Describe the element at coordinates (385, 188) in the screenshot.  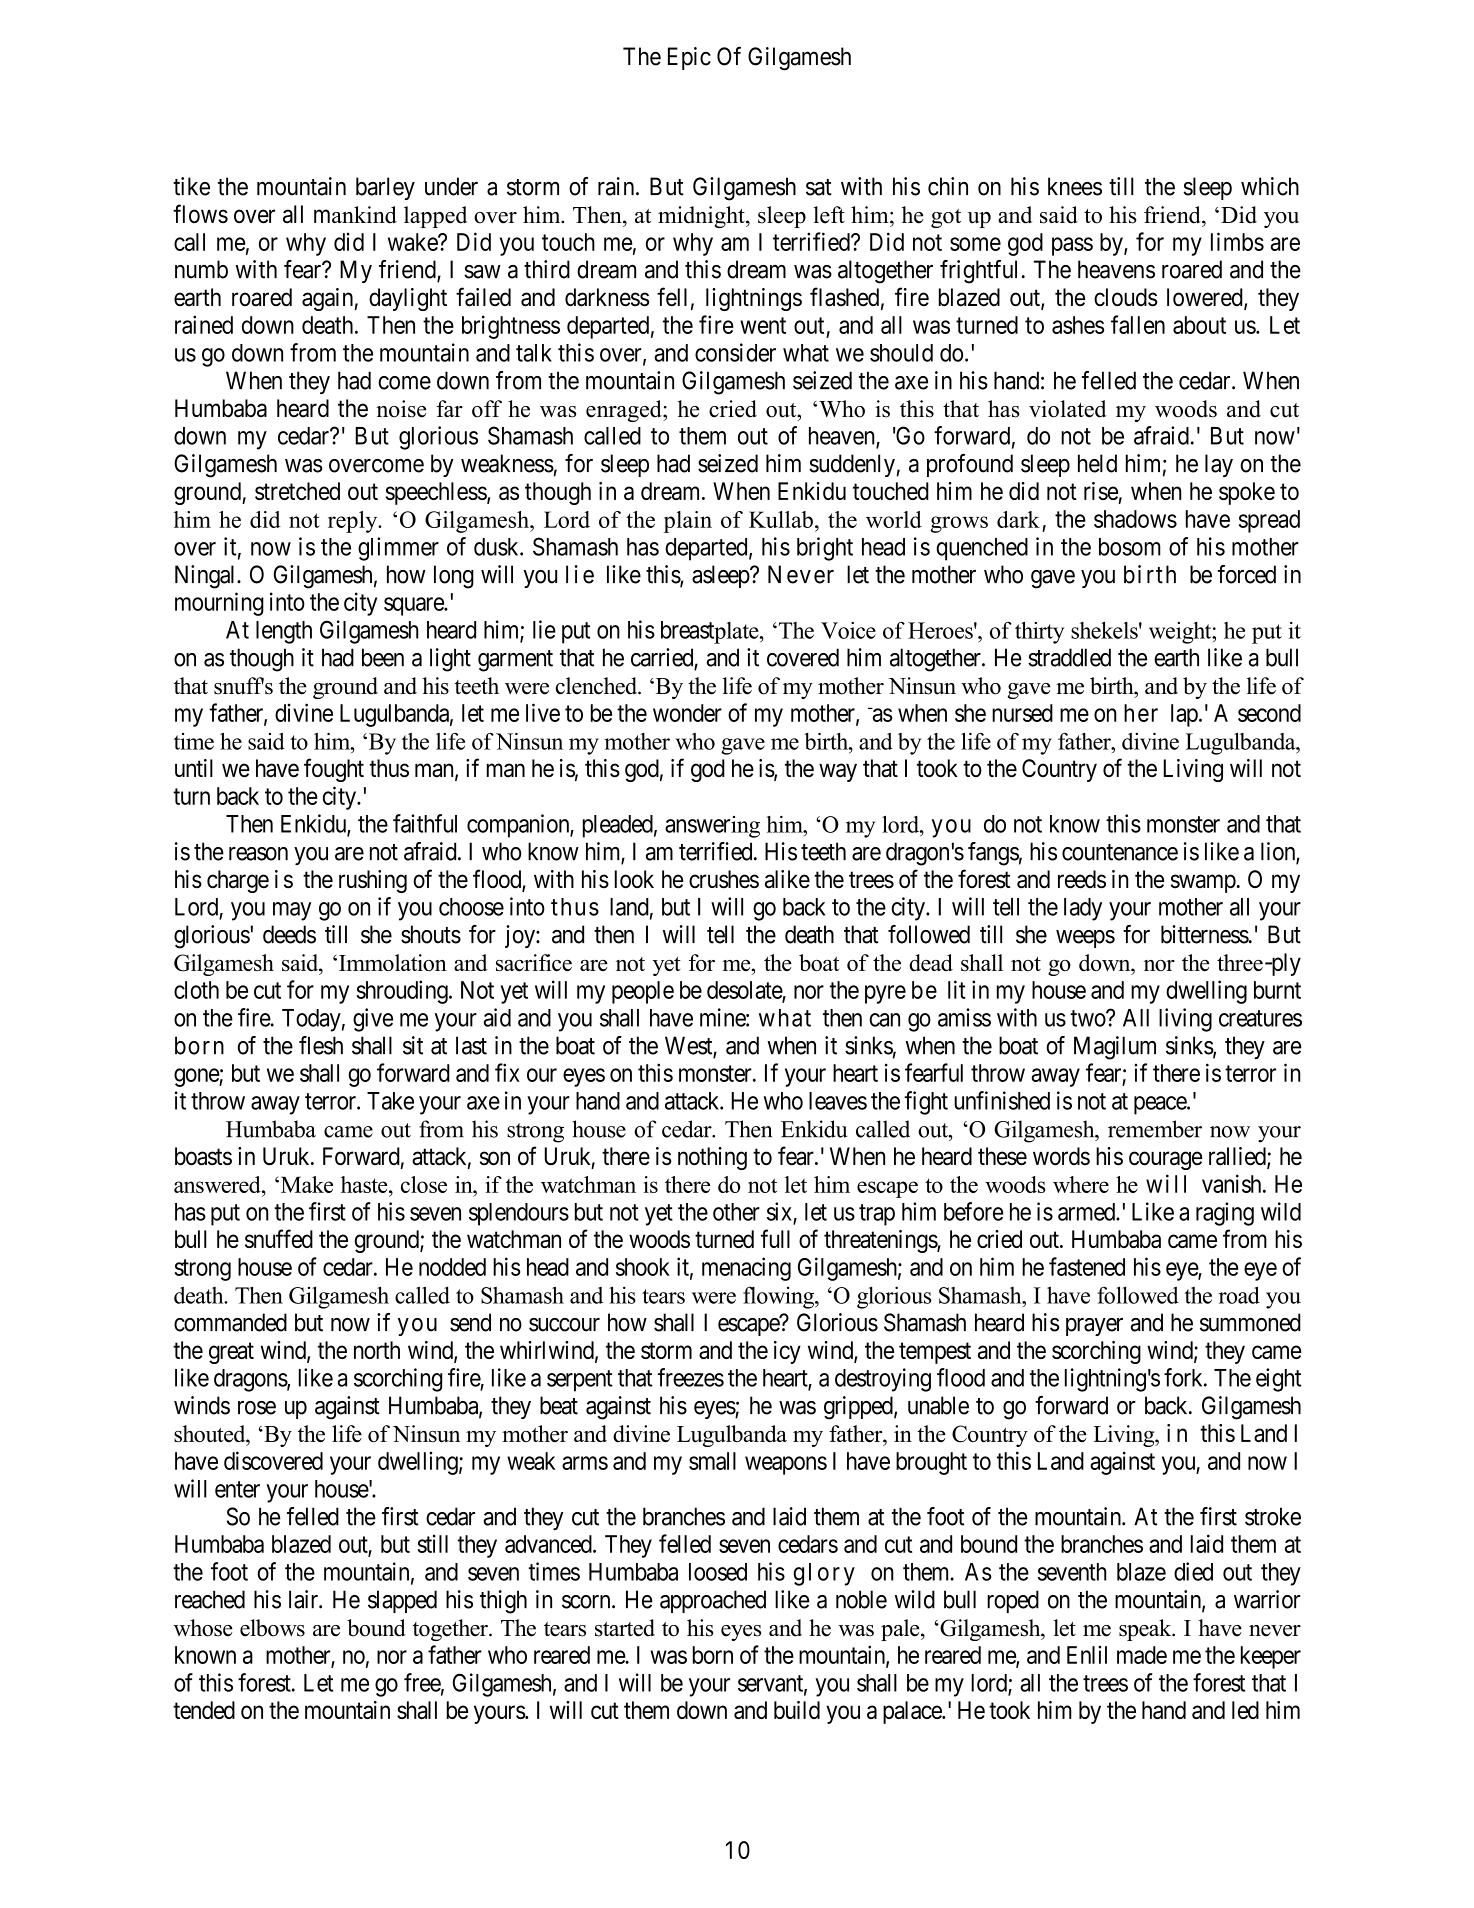
I see `barley` at that location.
